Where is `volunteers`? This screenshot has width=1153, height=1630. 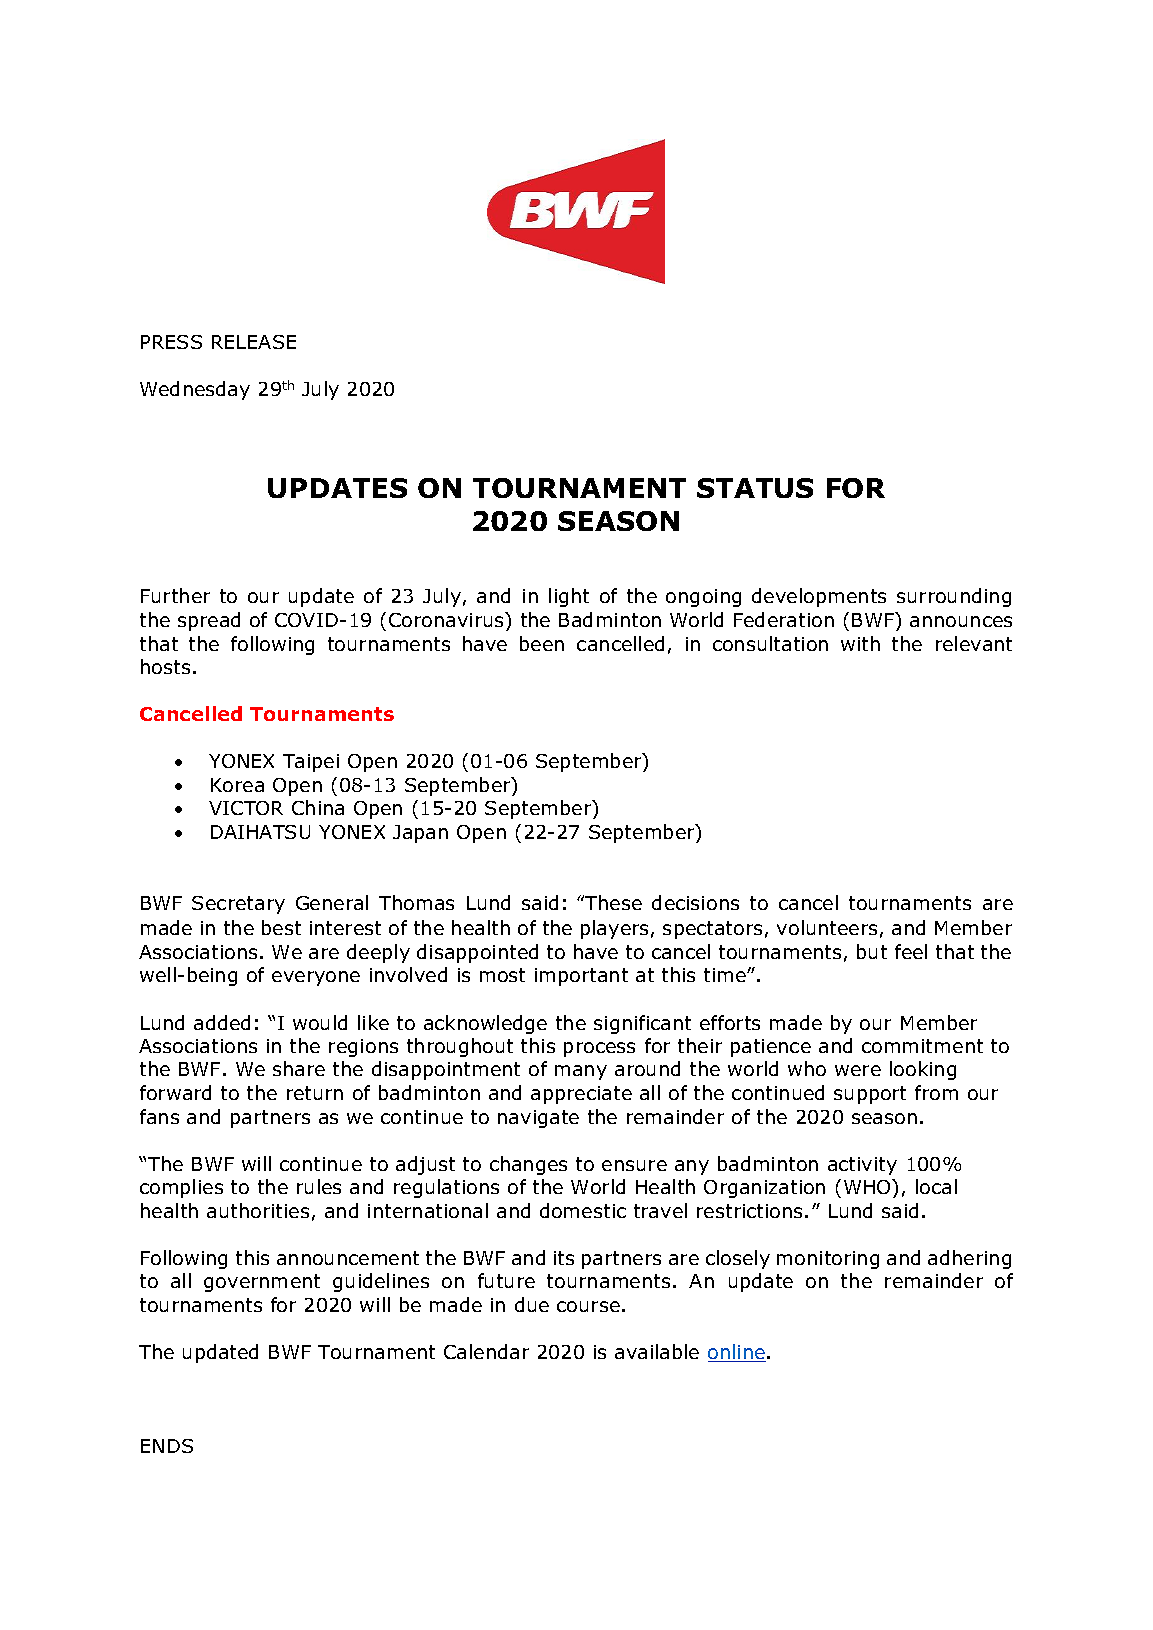
volunteers is located at coordinates (827, 927).
